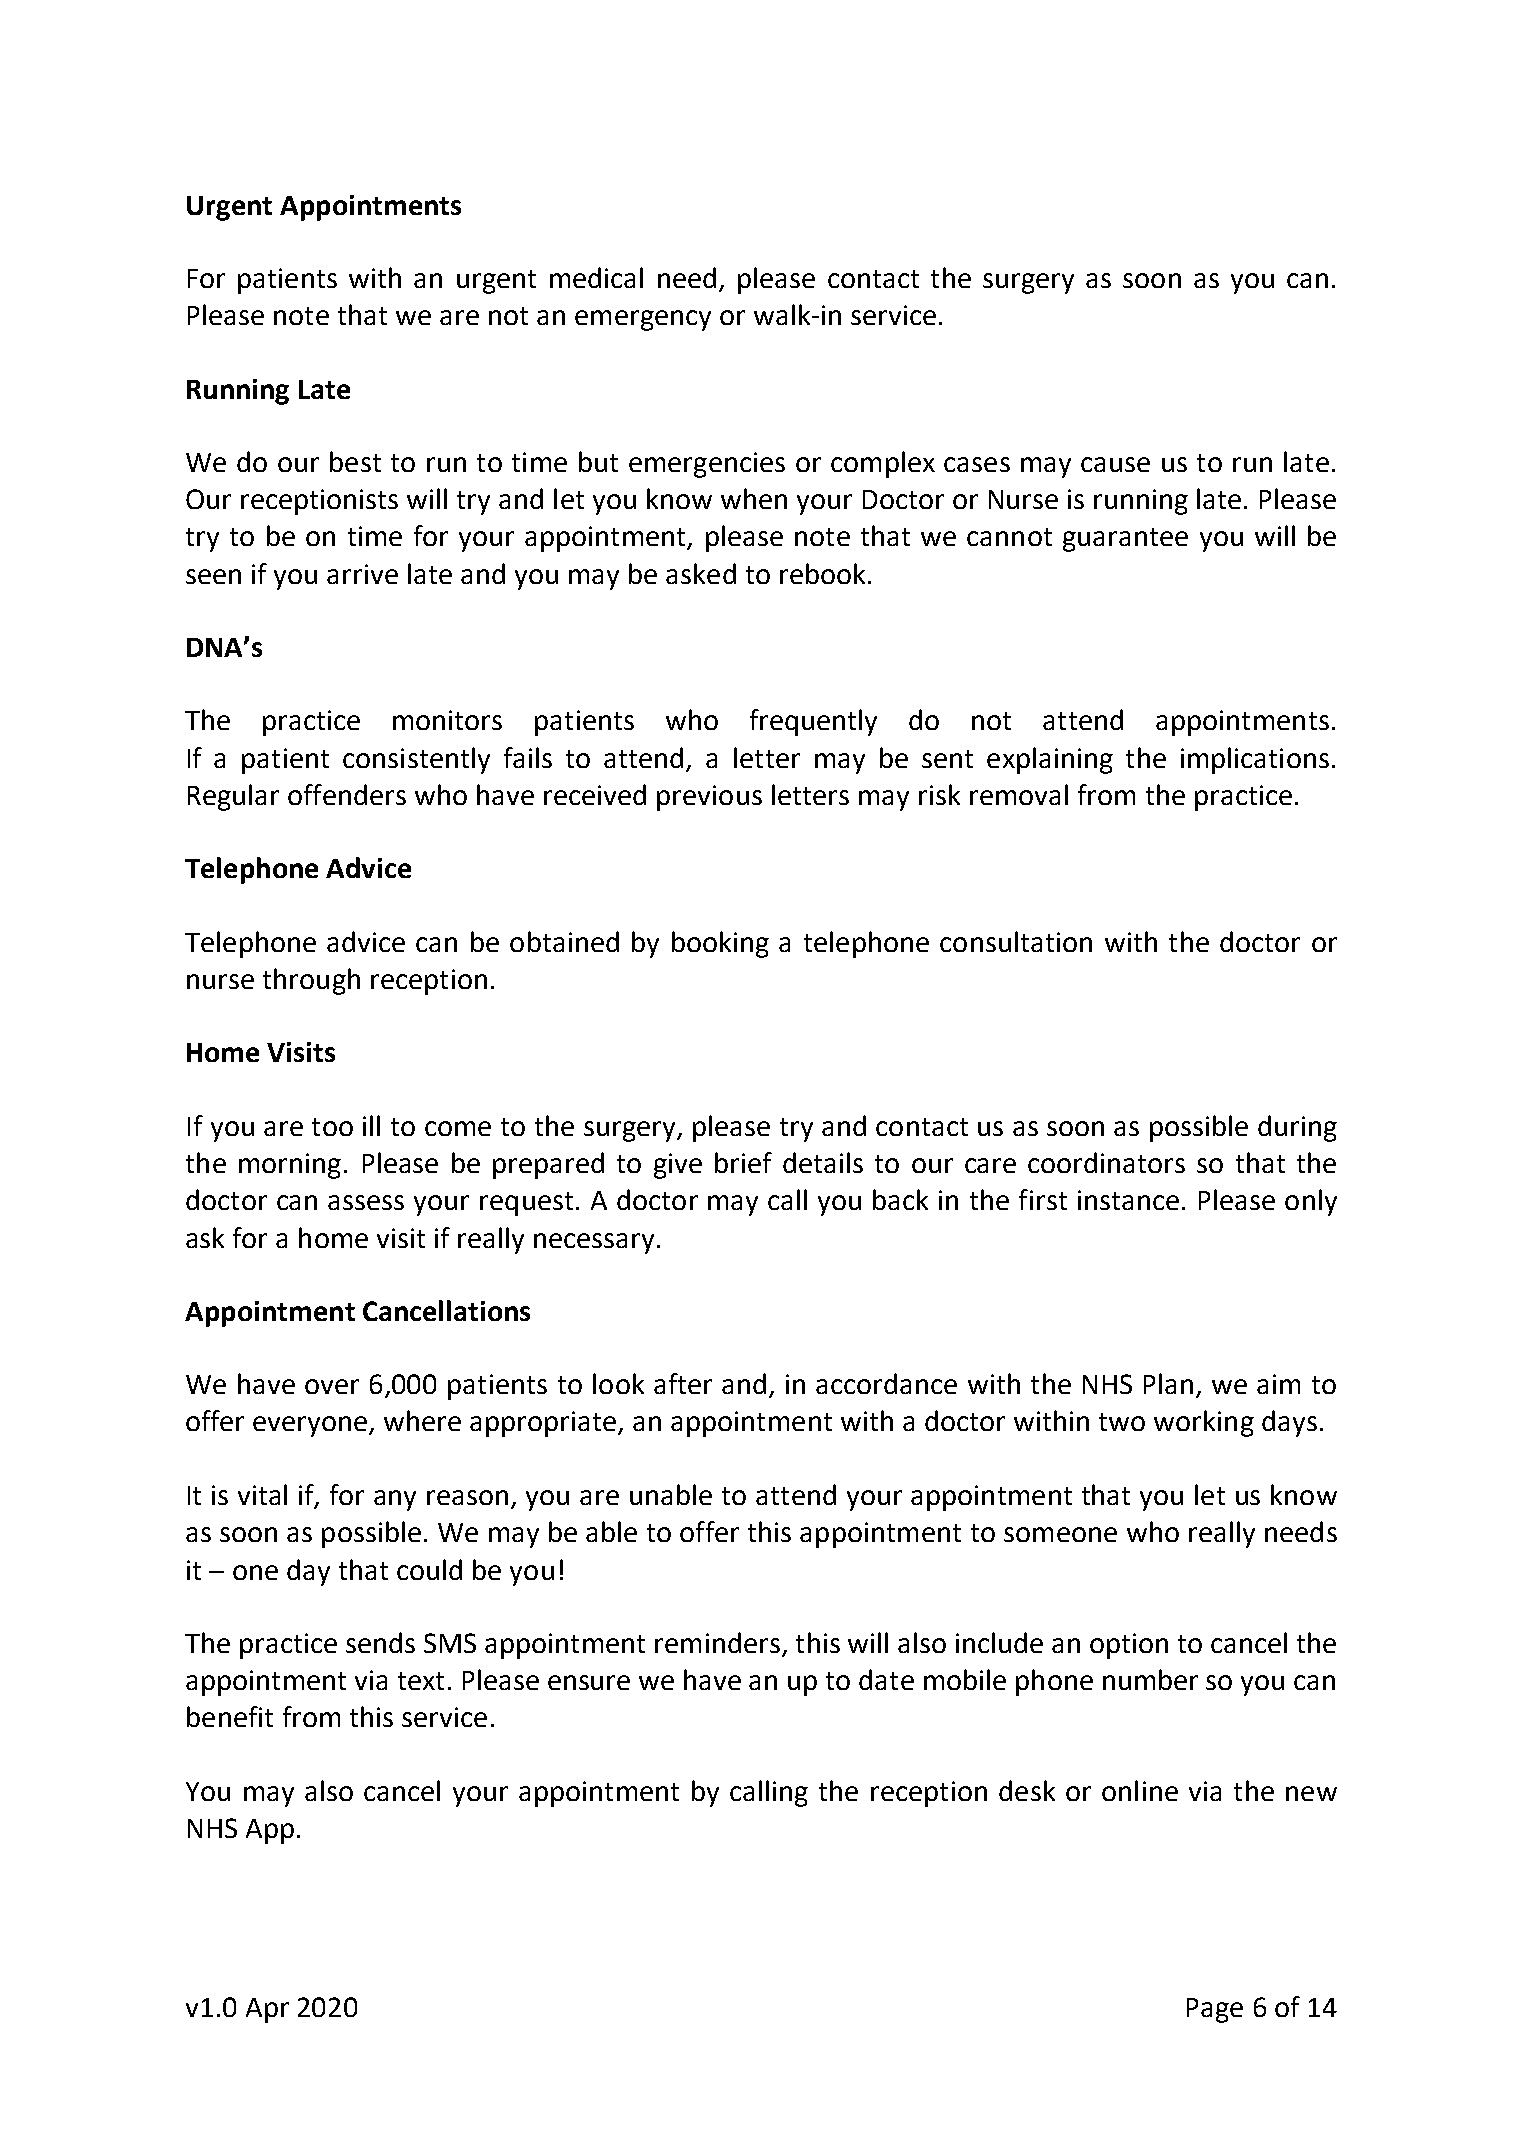  I want to click on Apr, so click(267, 2010).
